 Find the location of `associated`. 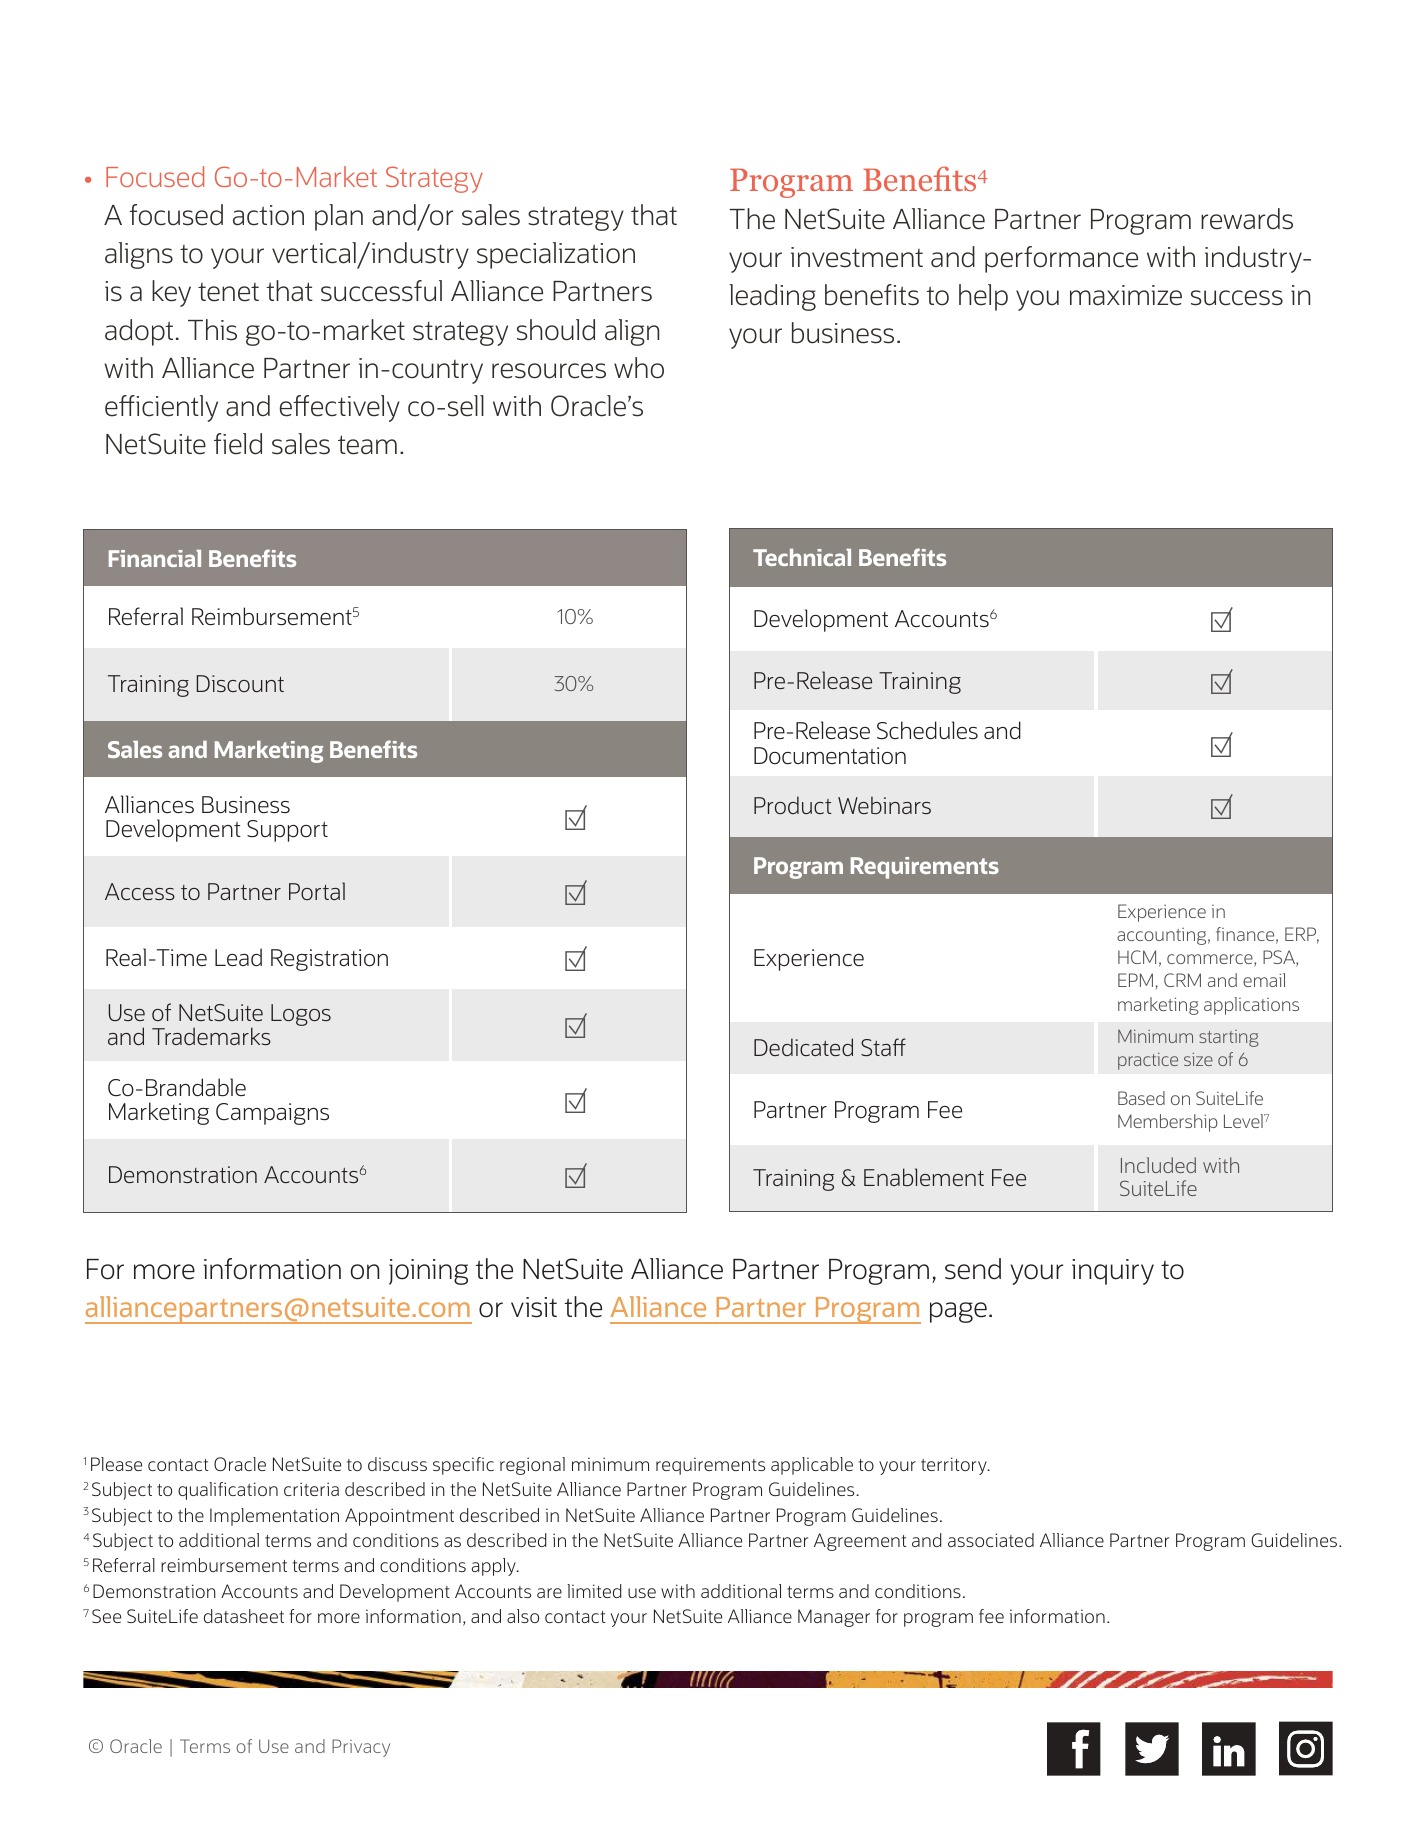

associated is located at coordinates (991, 1540).
